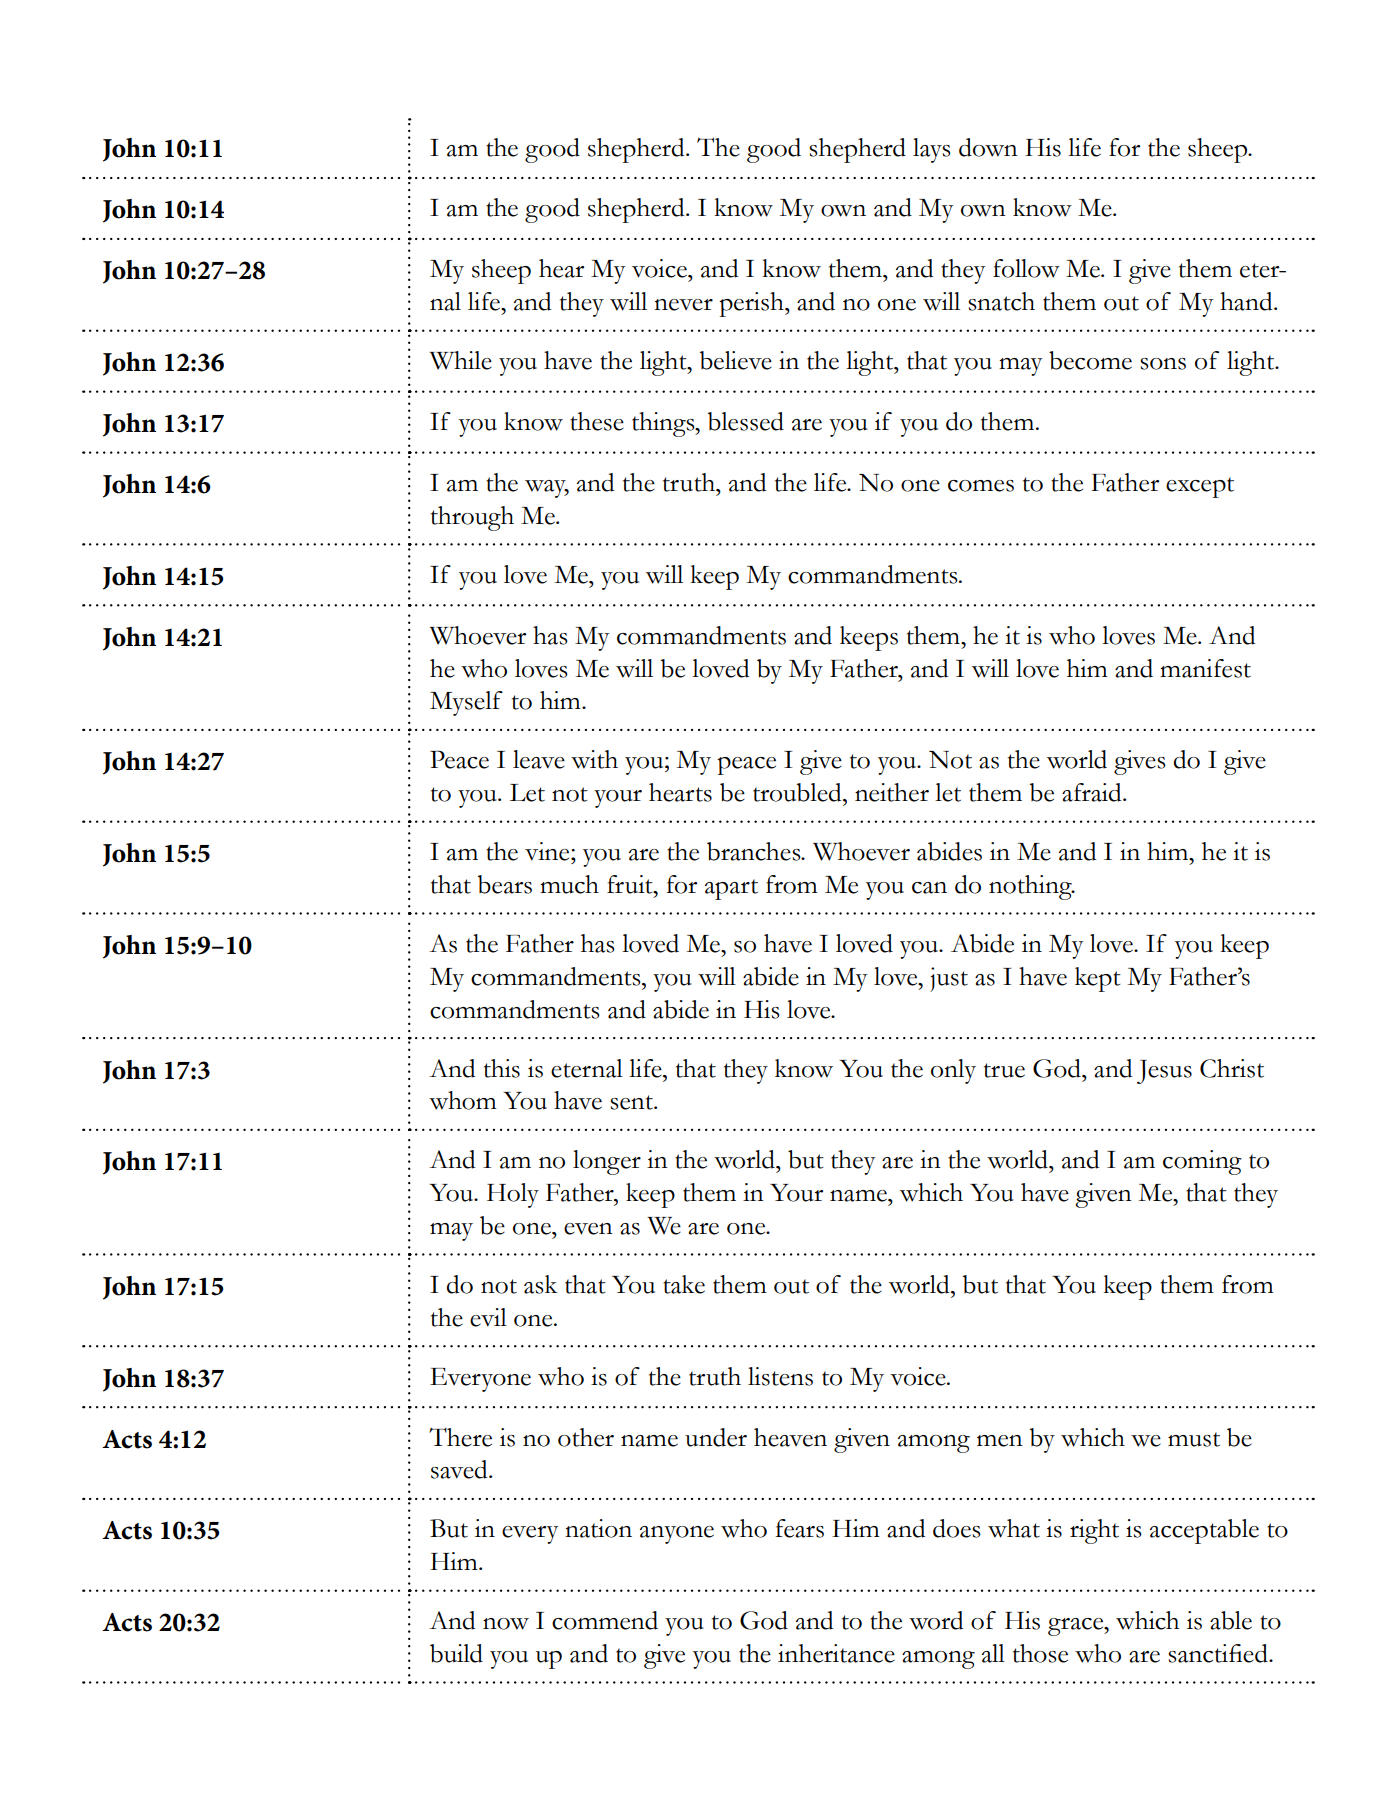  What do you see at coordinates (1098, 979) in the screenshot?
I see `kept` at bounding box center [1098, 979].
